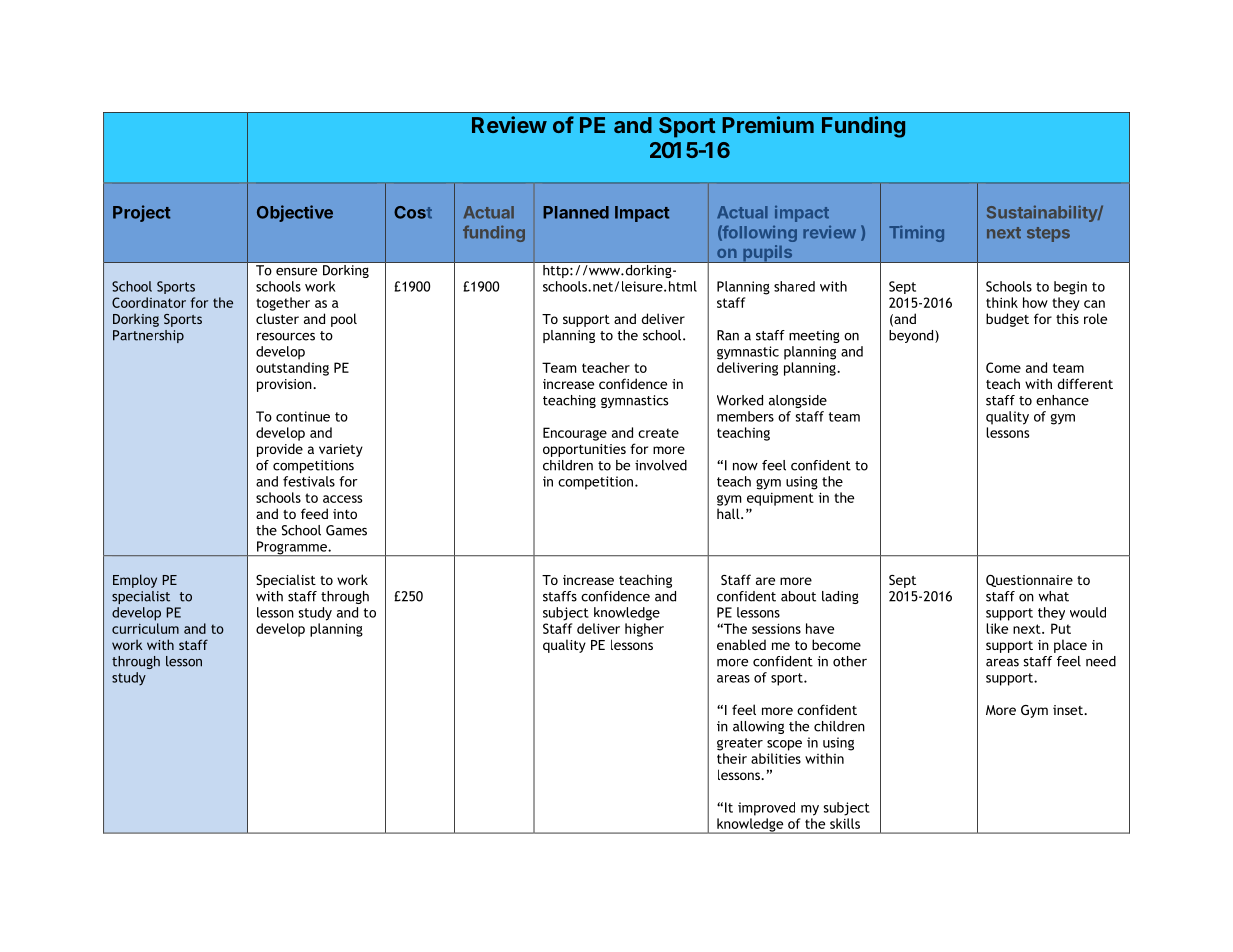 The width and height of the screenshot is (1233, 952). I want to click on Questionnaire, so click(1029, 581).
